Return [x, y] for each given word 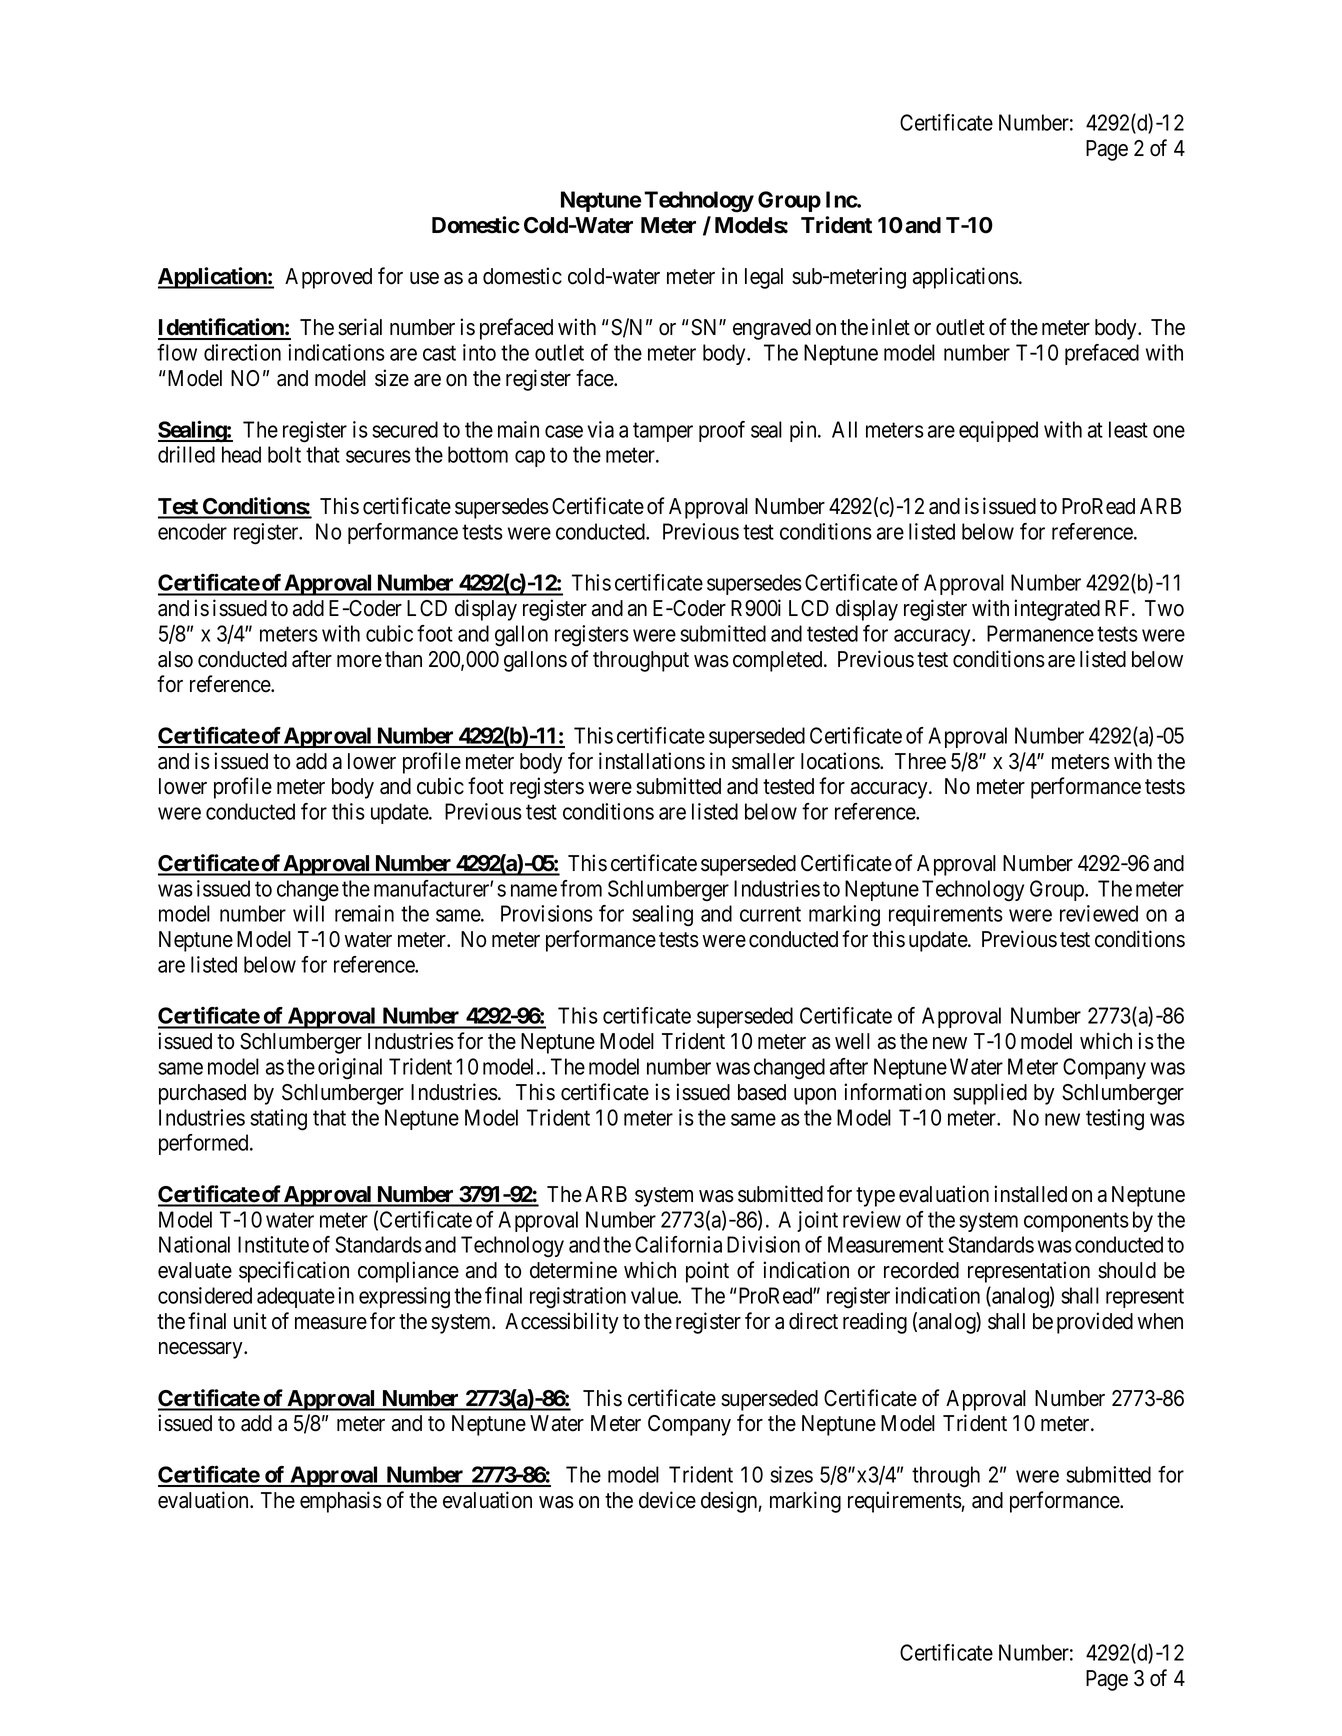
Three [920, 761]
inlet [891, 327]
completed [779, 661]
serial [360, 327]
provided [1095, 1323]
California [678, 1244]
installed [1030, 1194]
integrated [1057, 610]
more [359, 661]
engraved [772, 329]
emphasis [341, 1502]
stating [278, 1120]
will [308, 913]
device [667, 1500]
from [581, 888]
